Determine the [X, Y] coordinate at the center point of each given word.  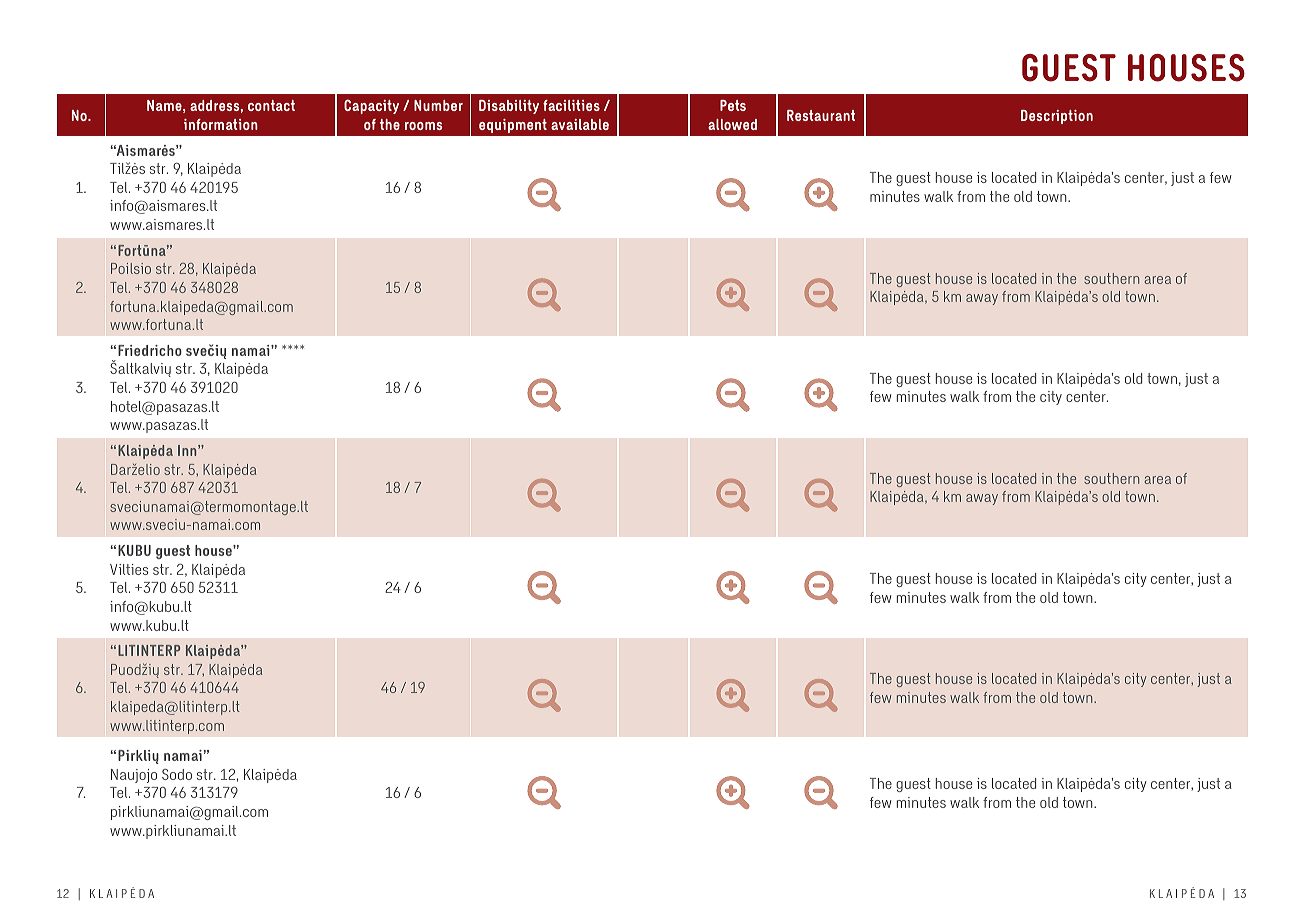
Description [1057, 117]
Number [438, 105]
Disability [509, 107]
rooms [423, 126]
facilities [571, 105]
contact [271, 105]
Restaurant [821, 115]
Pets [733, 105]
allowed [732, 124]
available [580, 124]
